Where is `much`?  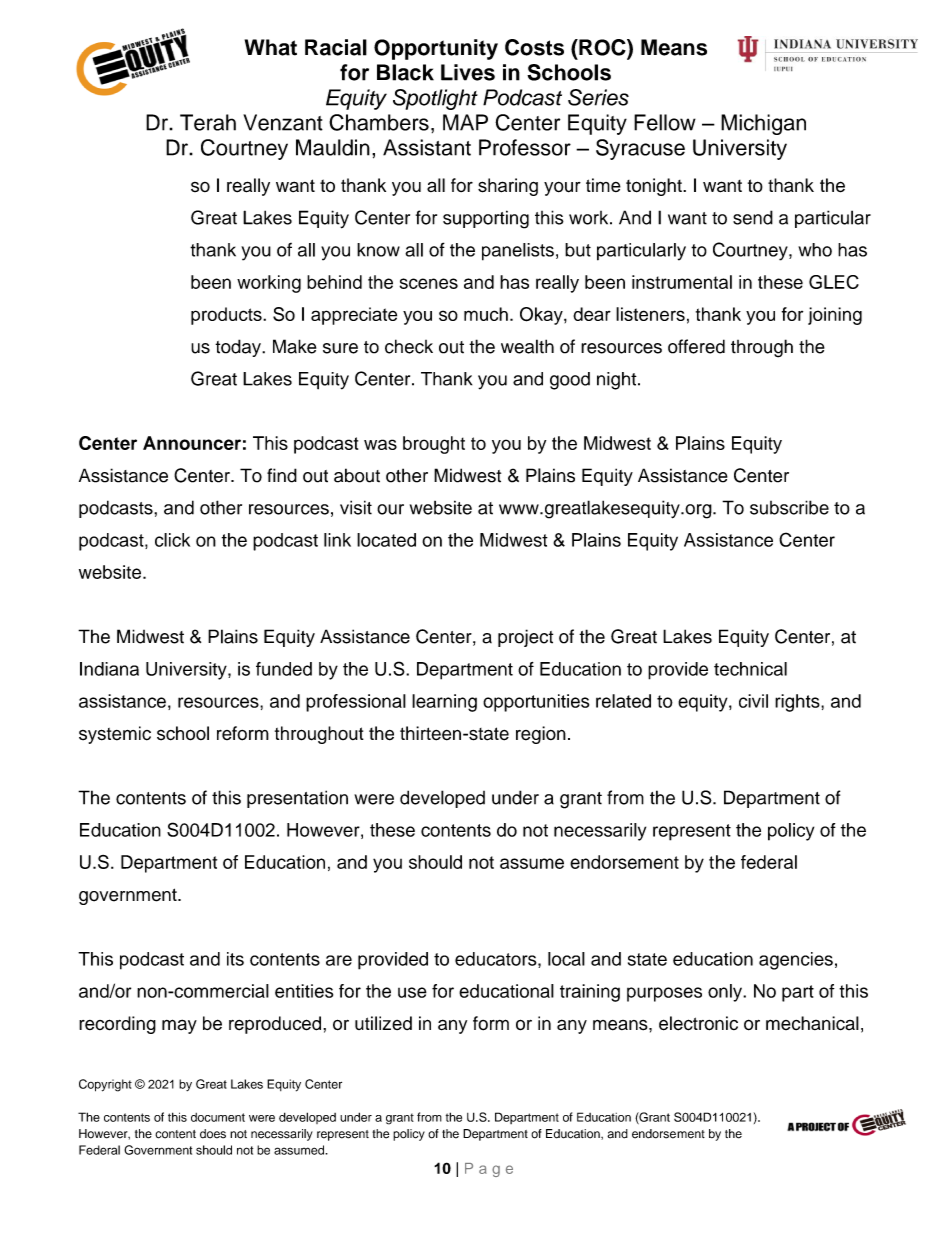
much is located at coordinates (486, 314).
